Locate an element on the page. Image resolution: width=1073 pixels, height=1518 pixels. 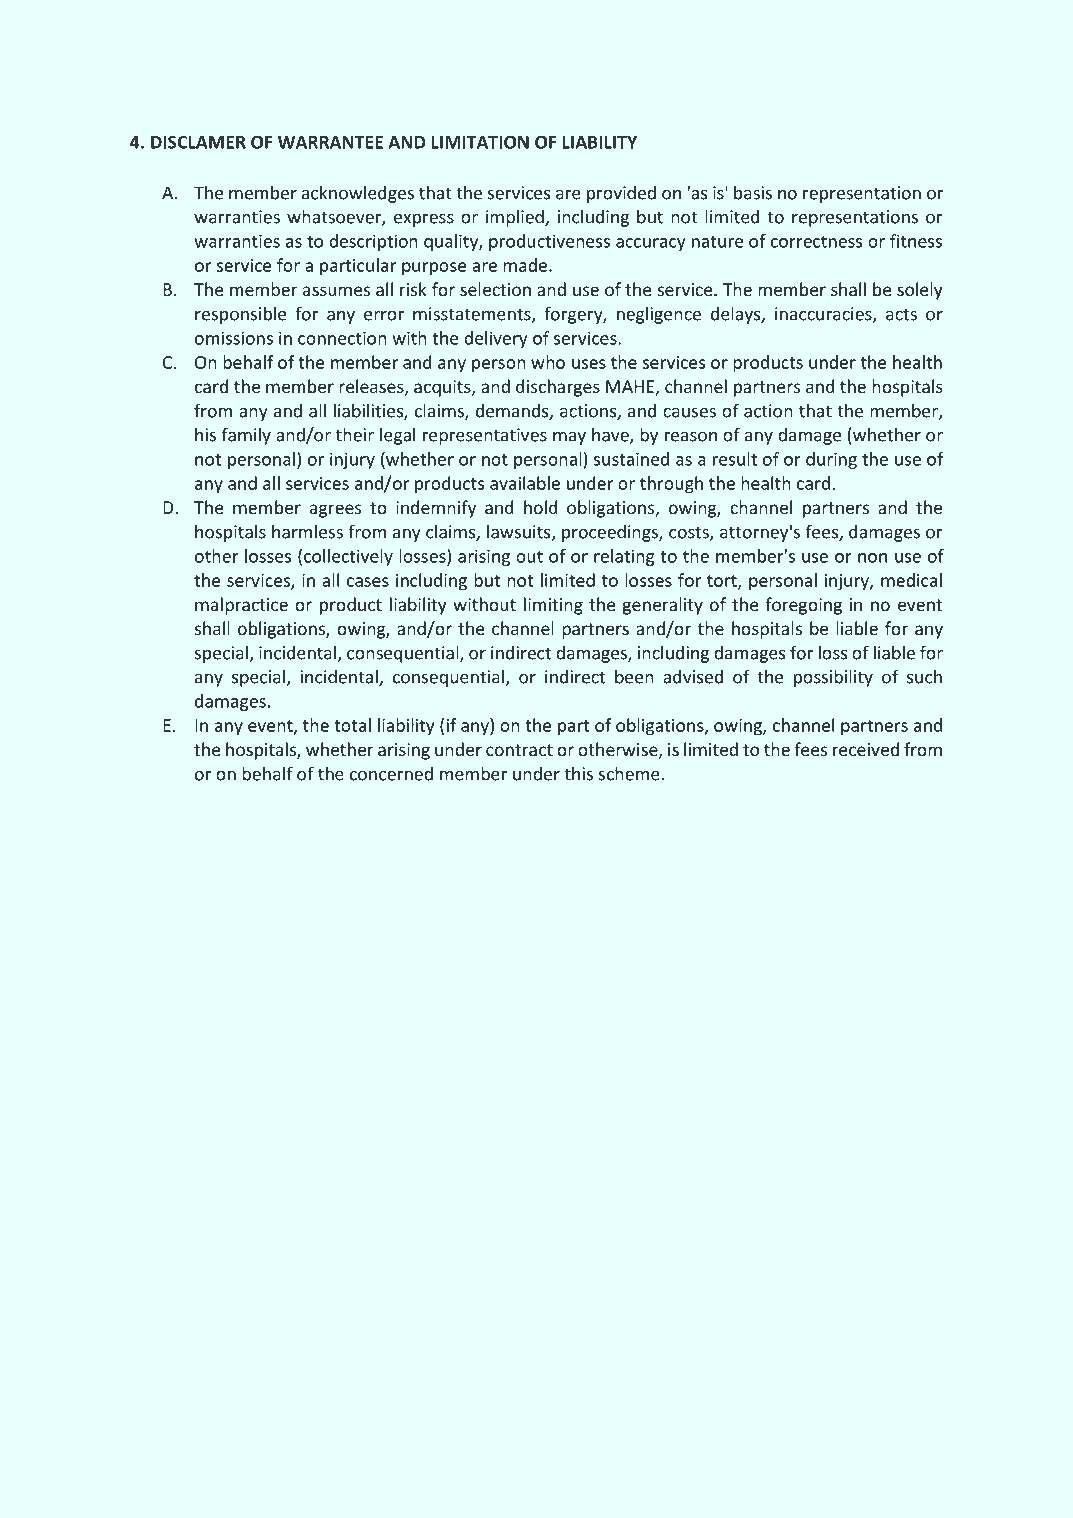
WARRANTEE is located at coordinates (330, 142).
